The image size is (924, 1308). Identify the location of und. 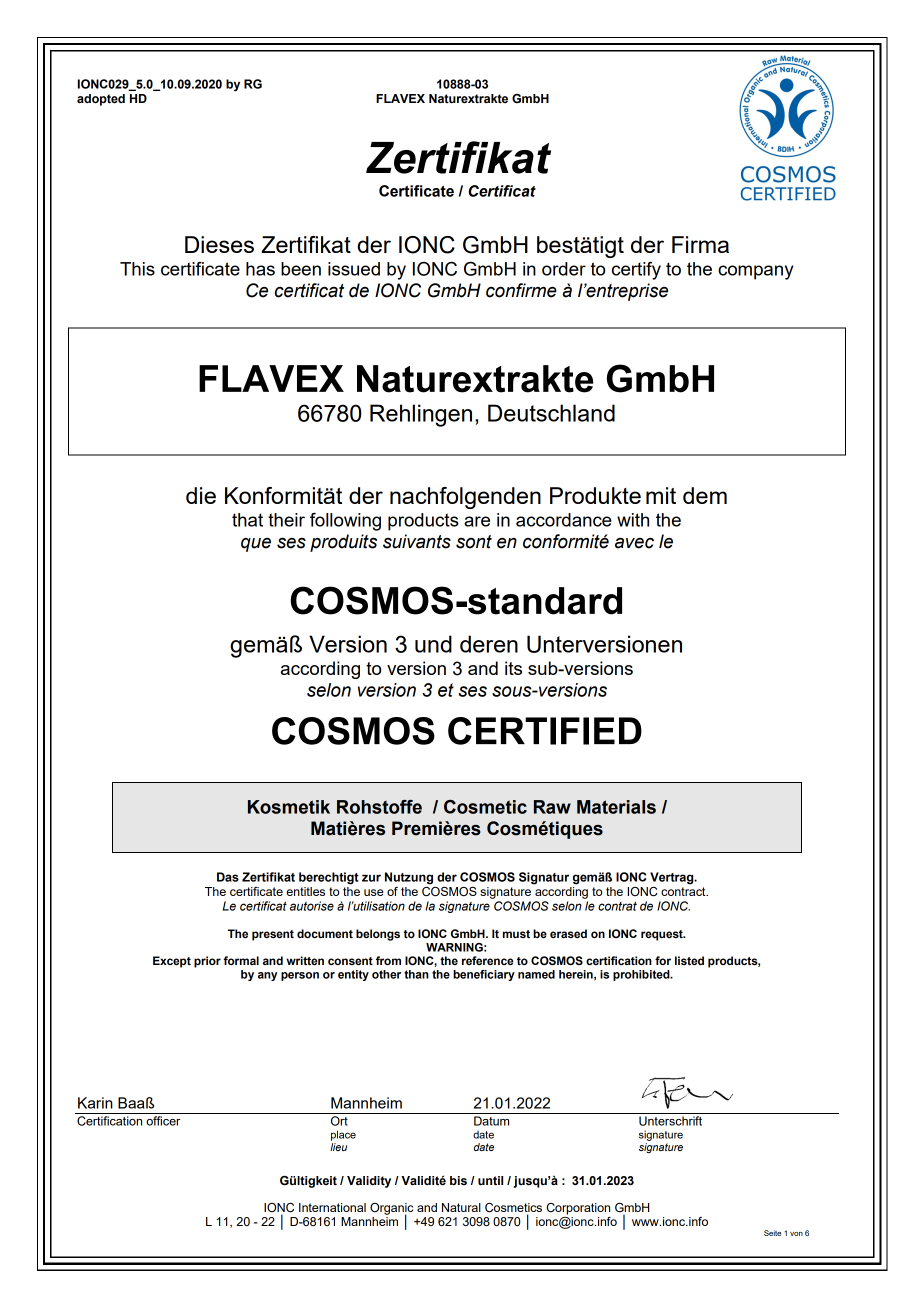
(433, 644).
